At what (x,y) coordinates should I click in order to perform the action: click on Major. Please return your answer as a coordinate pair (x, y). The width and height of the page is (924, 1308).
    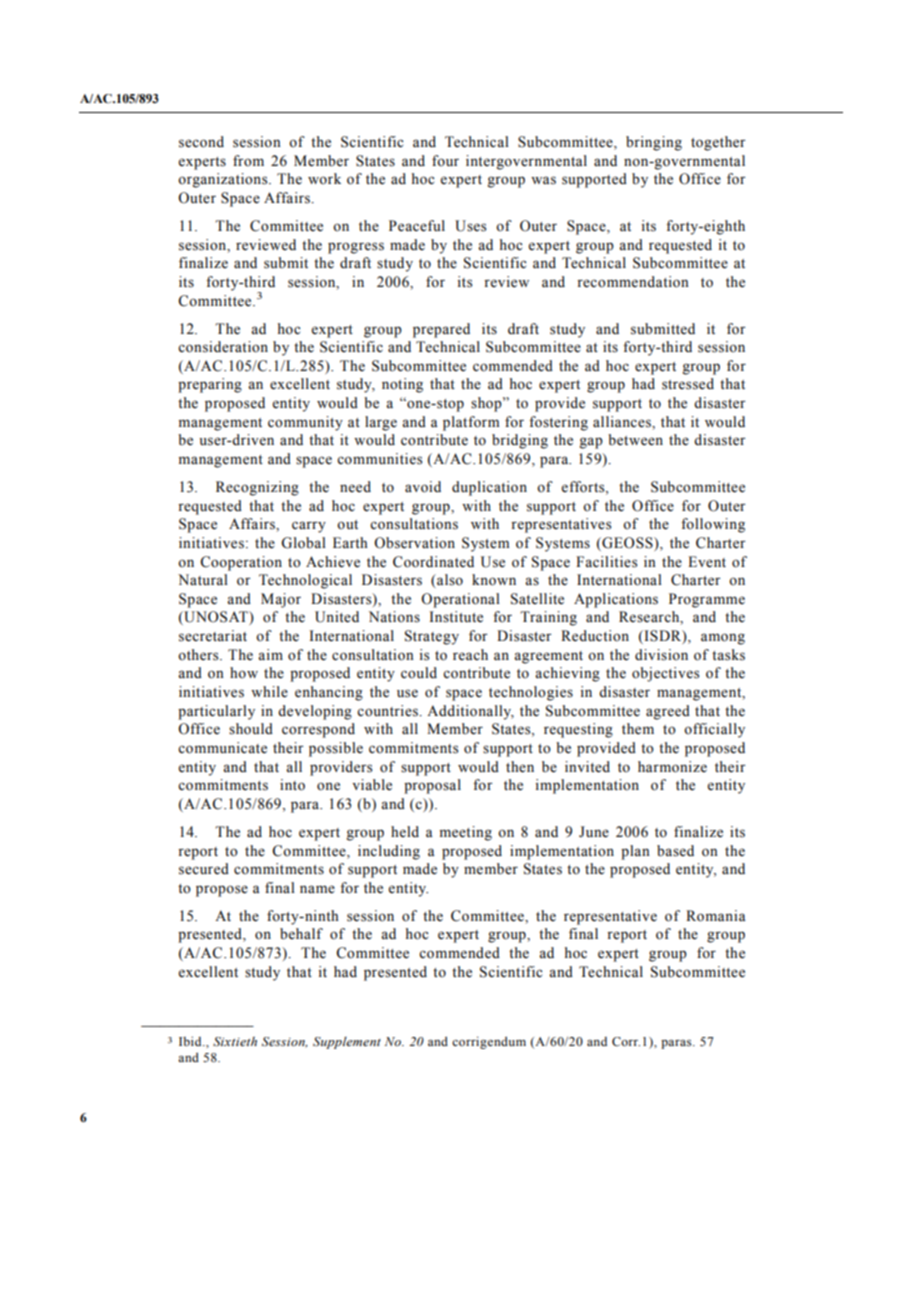
    Looking at the image, I should click on (281, 600).
